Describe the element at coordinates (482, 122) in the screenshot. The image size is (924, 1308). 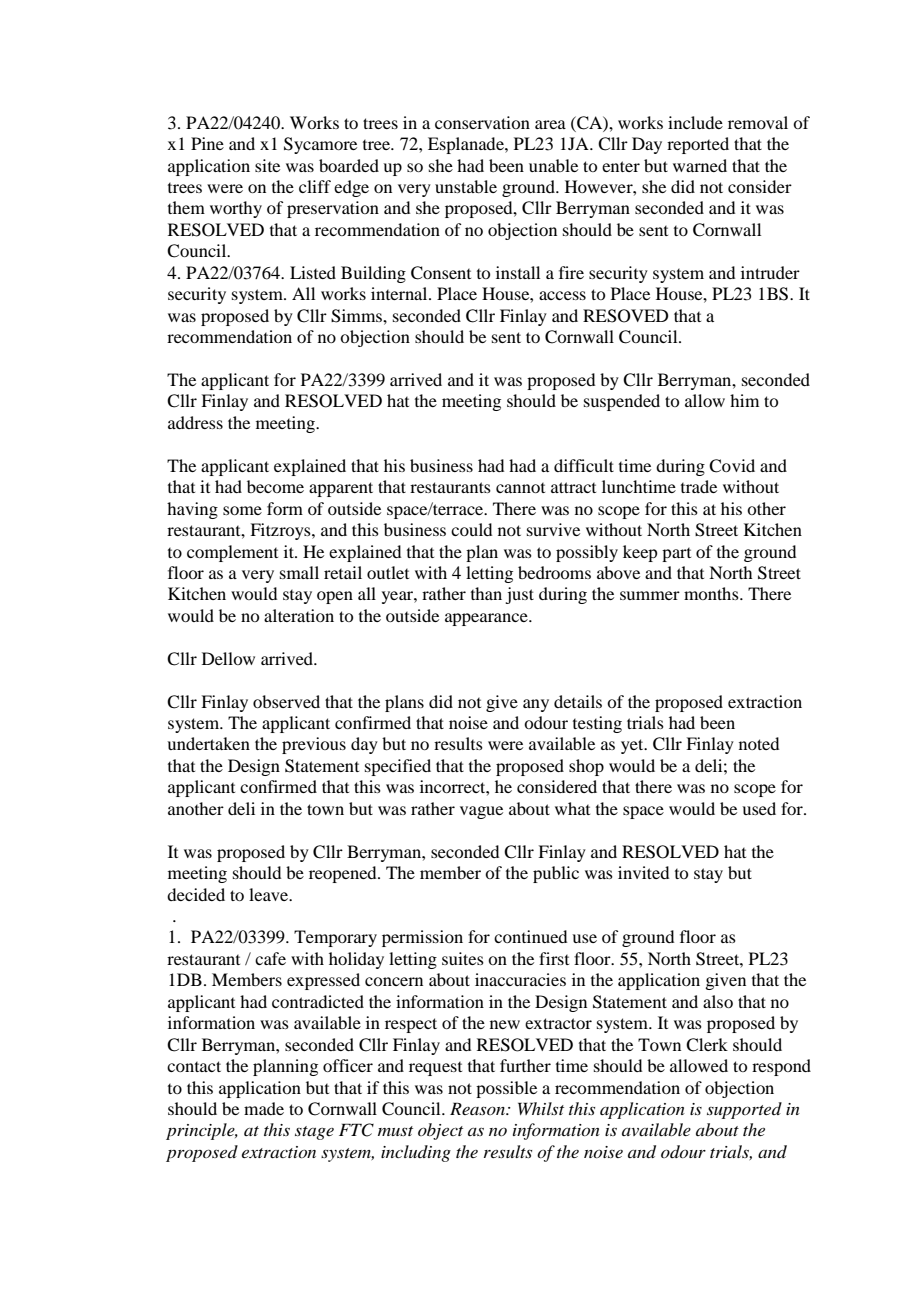
I see `conservation` at that location.
